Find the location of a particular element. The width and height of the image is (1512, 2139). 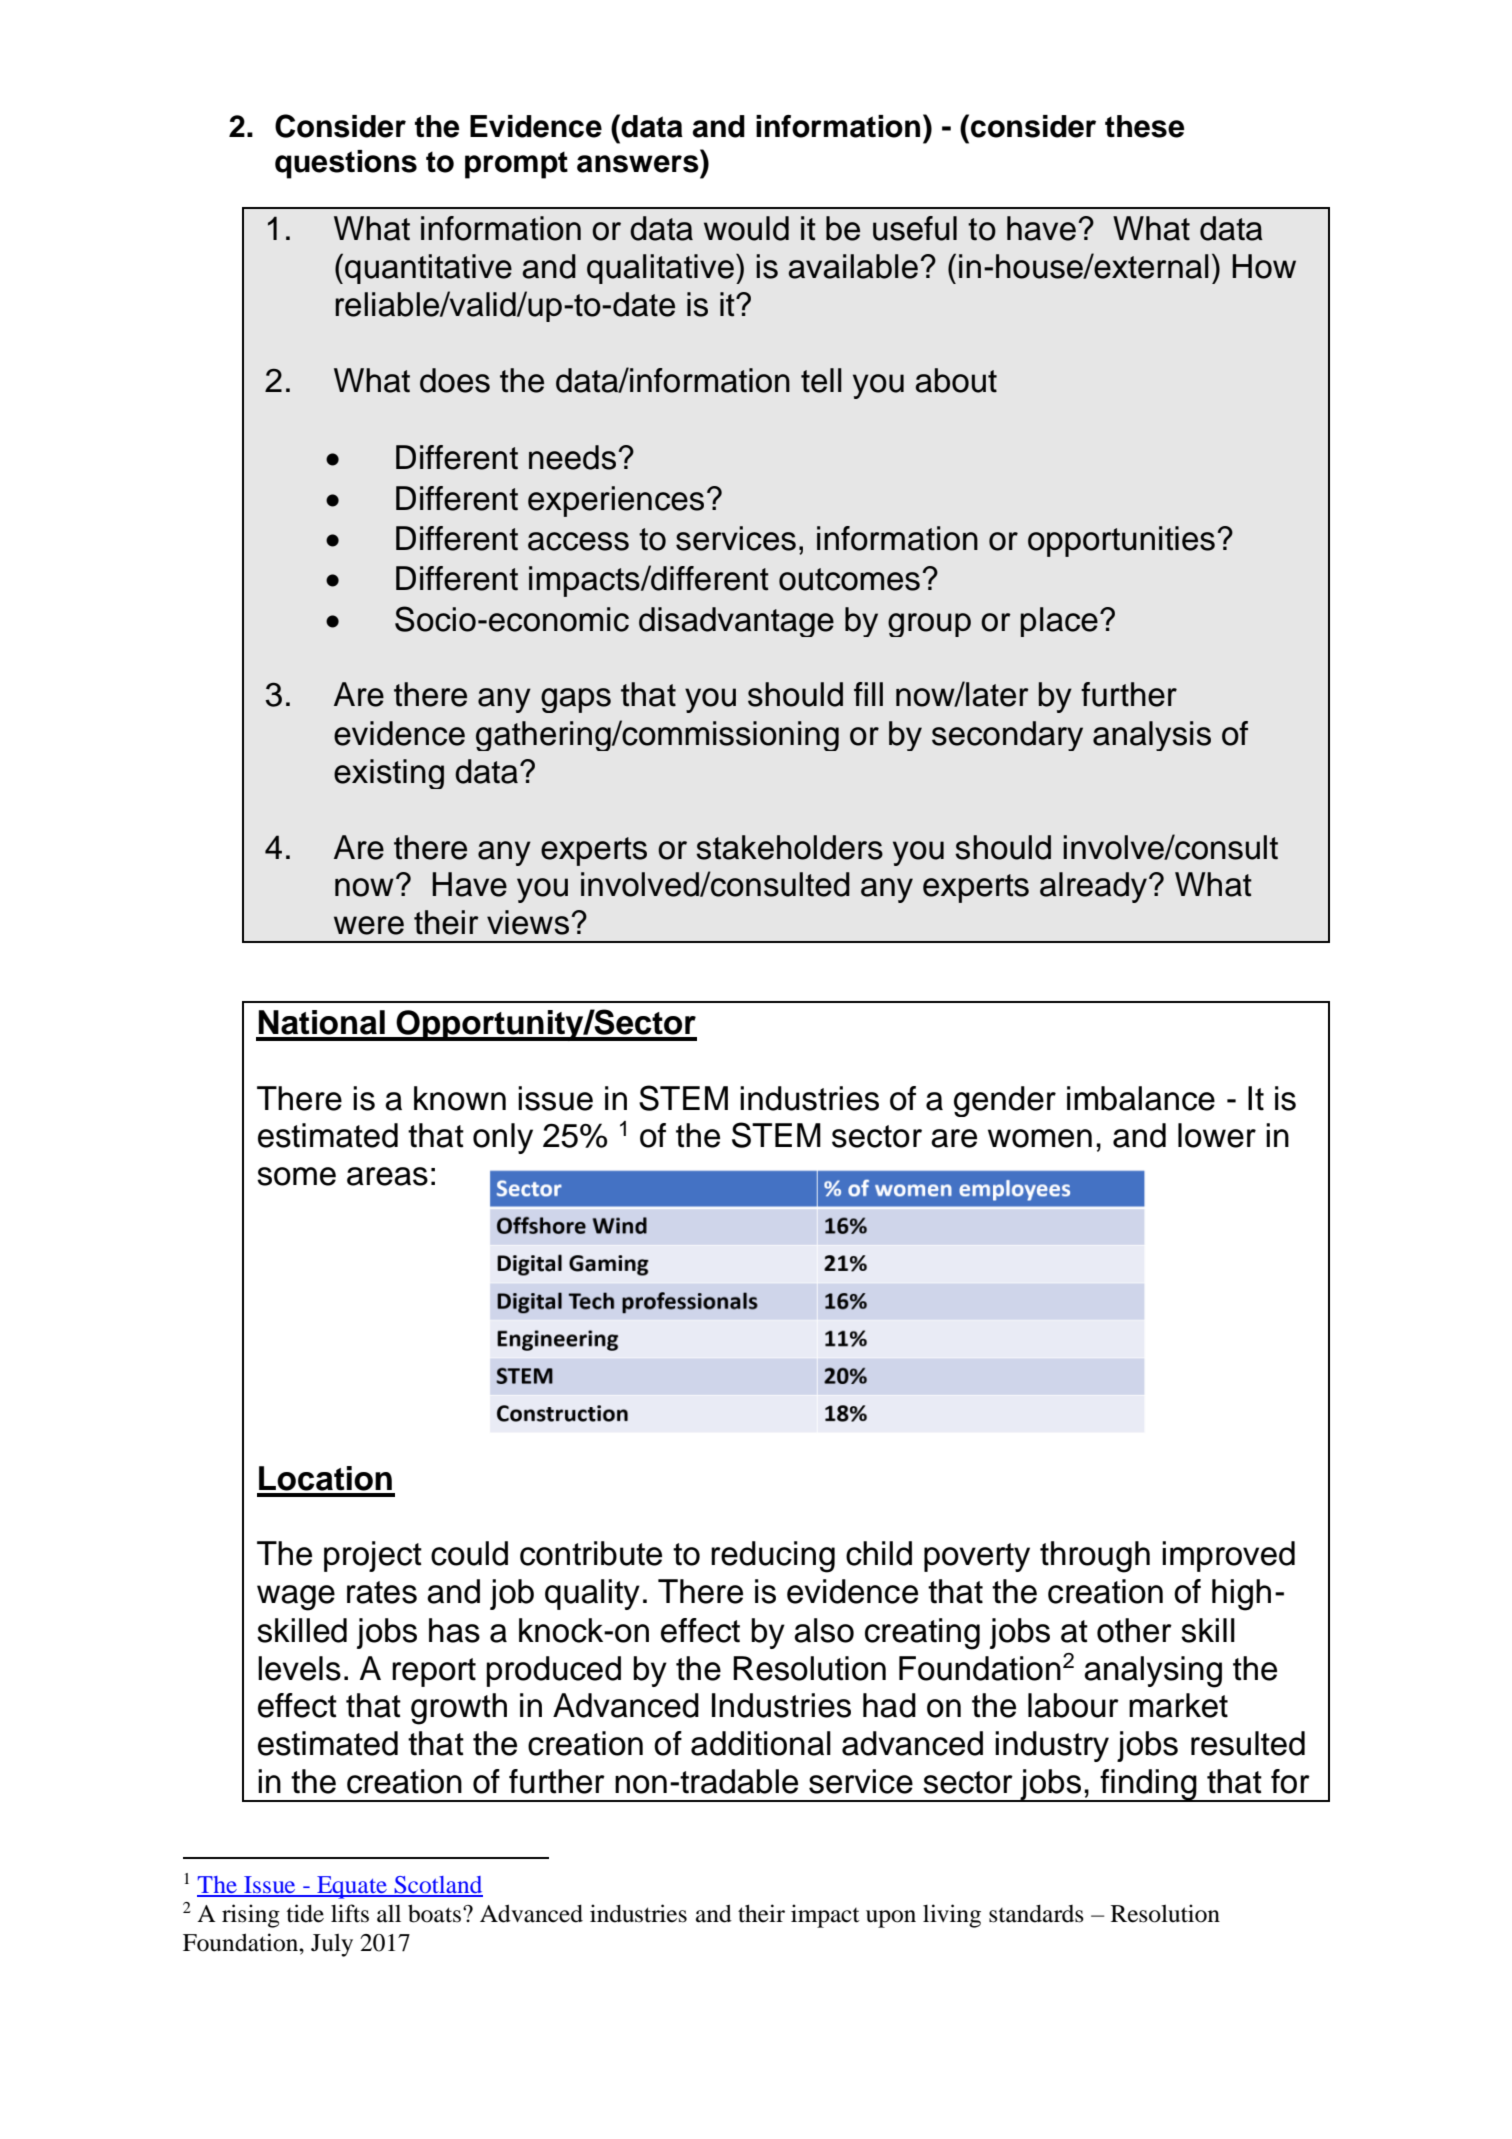

project is located at coordinates (373, 1556).
